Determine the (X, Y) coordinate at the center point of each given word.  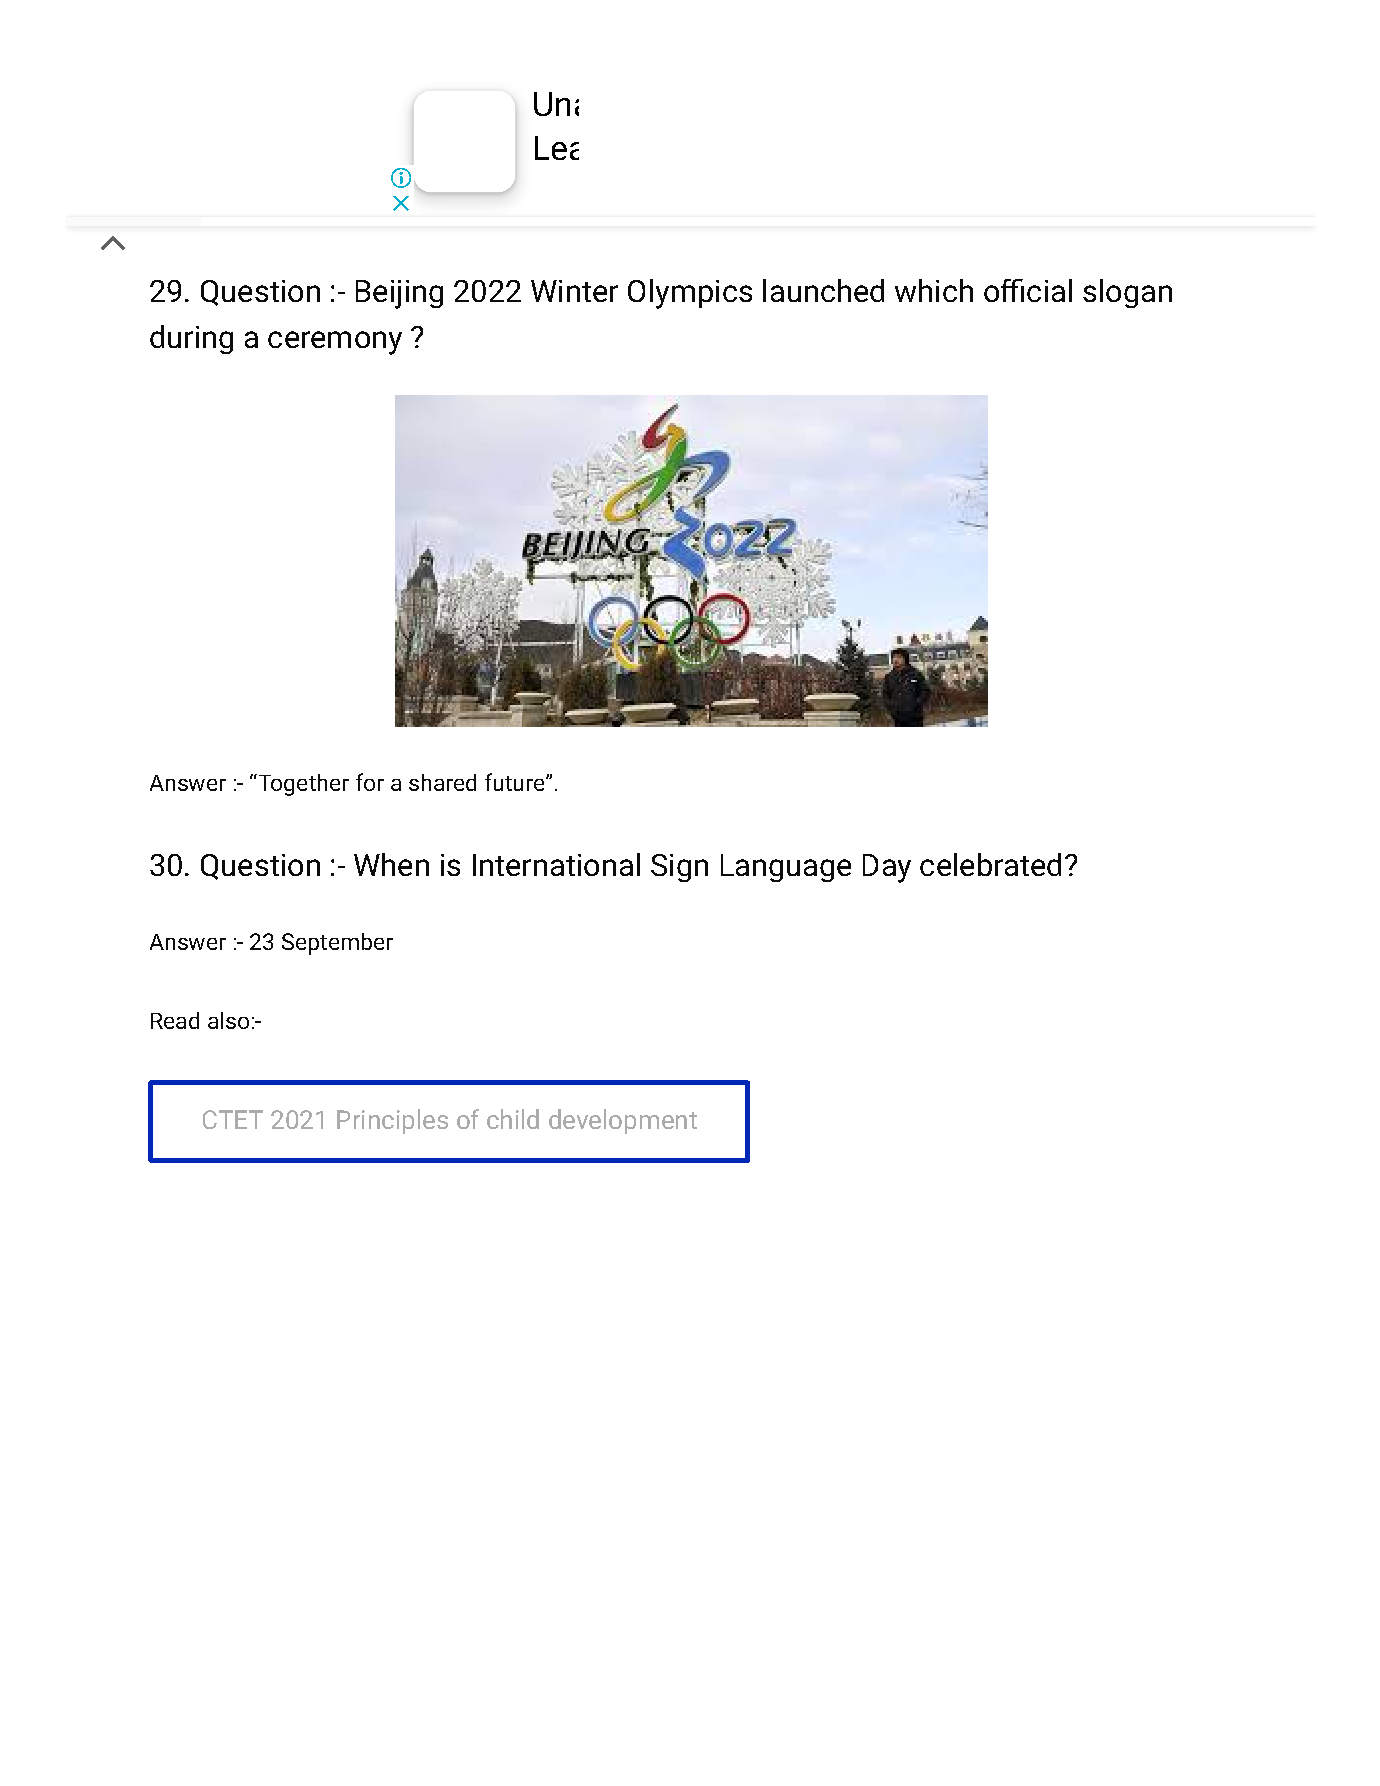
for (370, 782)
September (337, 944)
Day (887, 868)
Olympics (690, 294)
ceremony (335, 343)
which (934, 290)
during (191, 339)
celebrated (990, 864)
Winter (574, 291)
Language (786, 868)
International (556, 864)
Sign (679, 868)
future (514, 782)
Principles (392, 1121)
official (1028, 290)
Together (302, 785)
